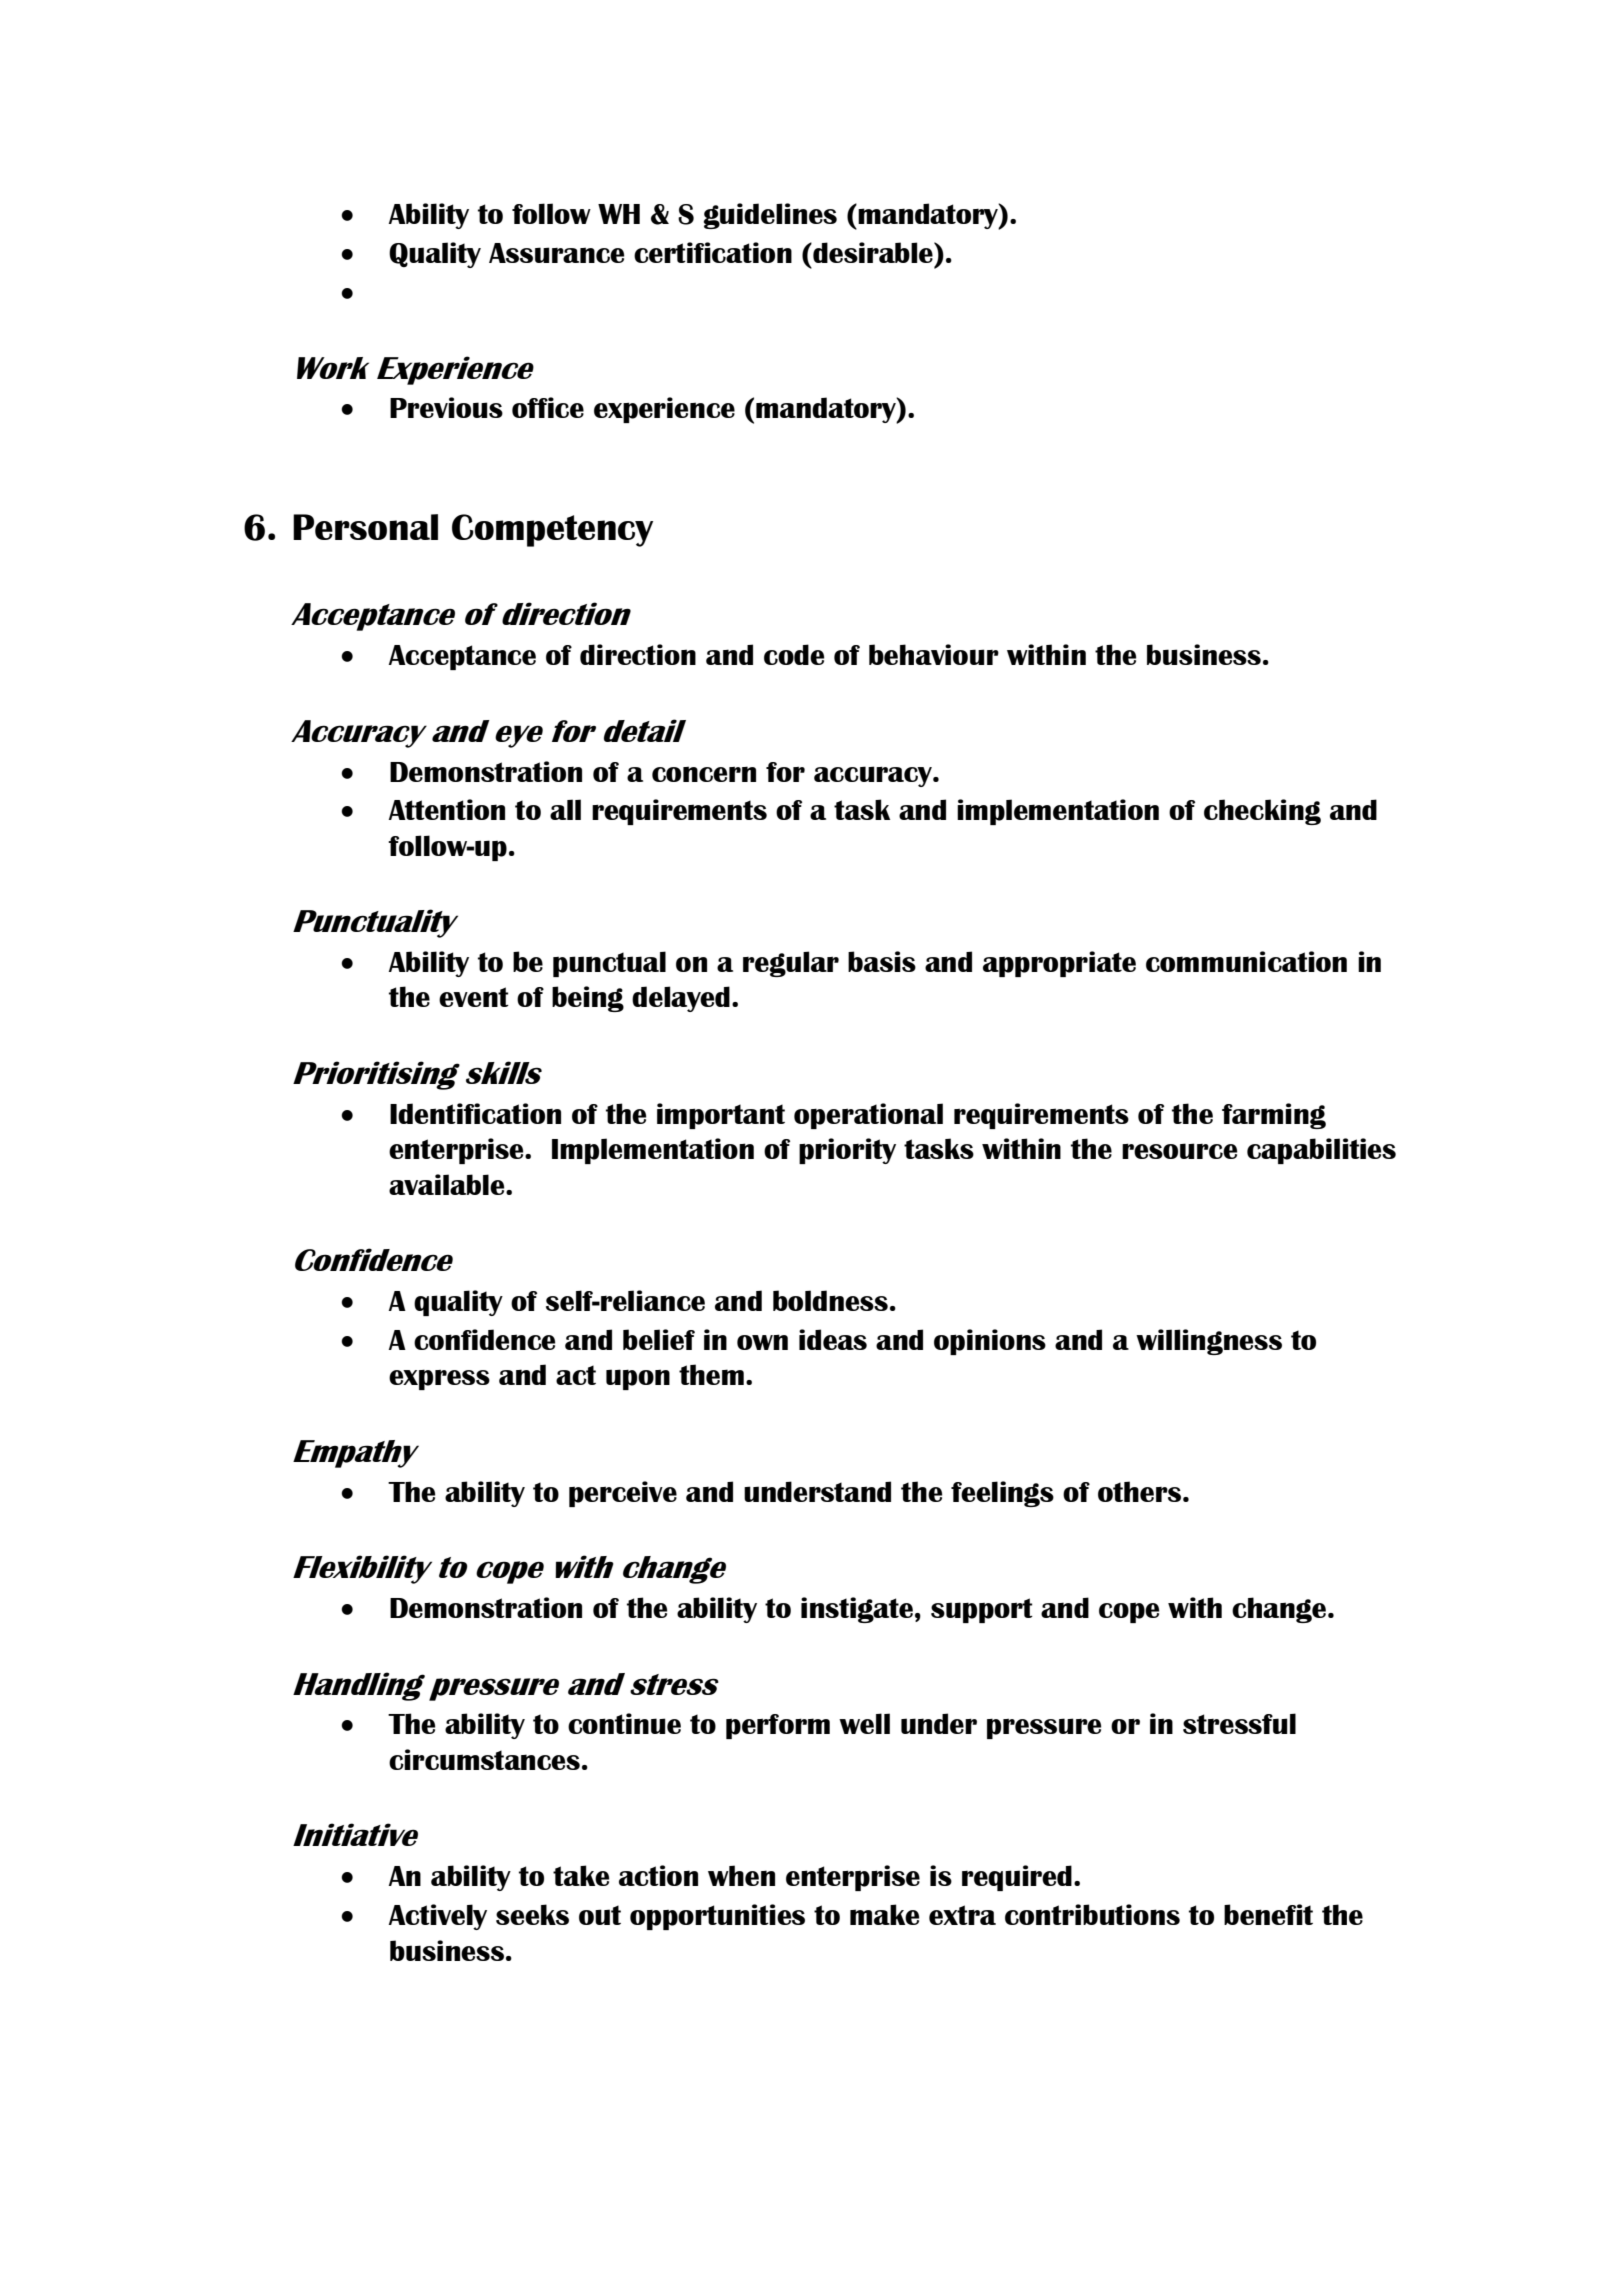  What do you see at coordinates (884, 1914) in the document?
I see `make` at bounding box center [884, 1914].
